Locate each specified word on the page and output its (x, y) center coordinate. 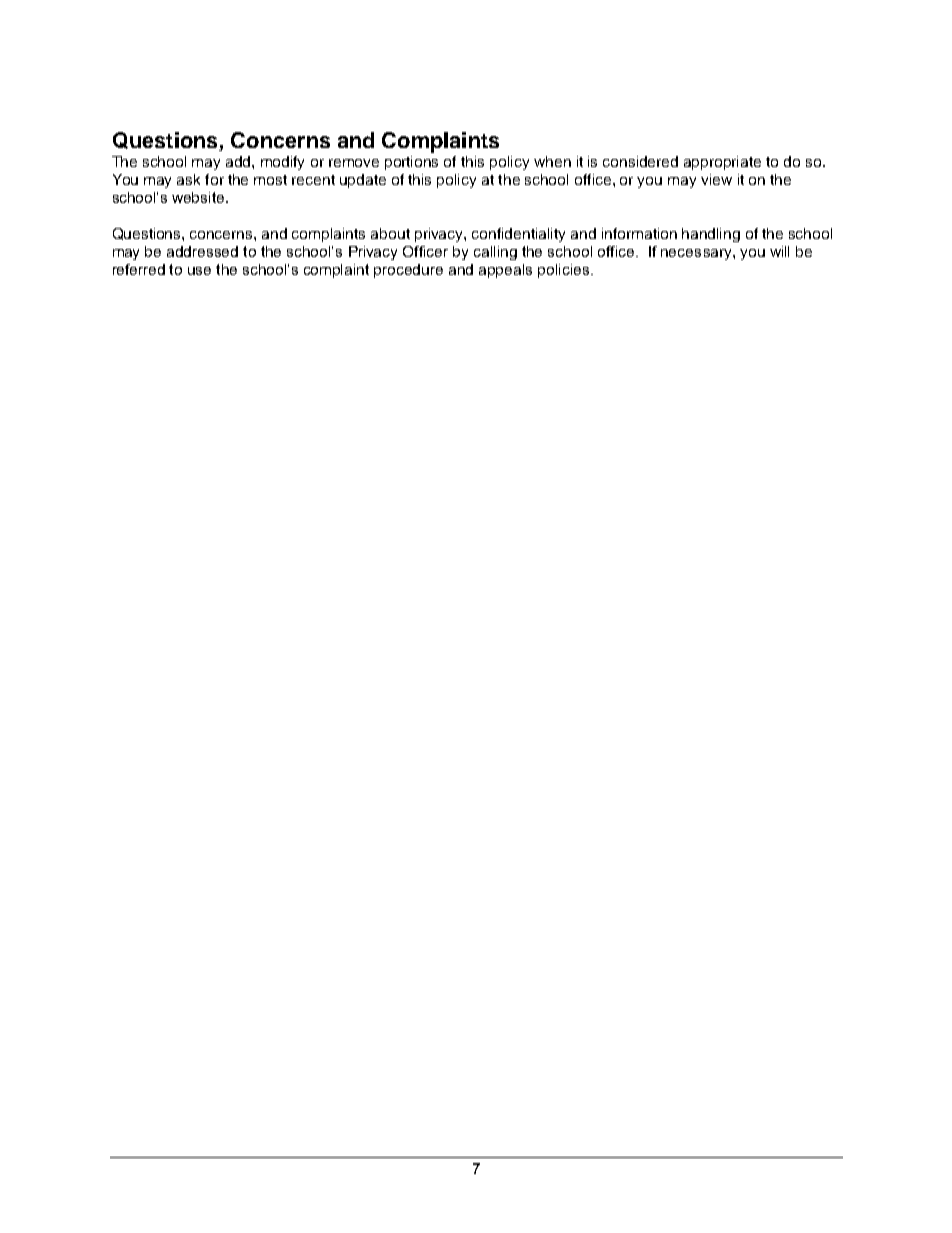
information (639, 233)
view (716, 179)
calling (495, 253)
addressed (202, 251)
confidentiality (518, 235)
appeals (505, 271)
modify (282, 163)
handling (711, 235)
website (199, 197)
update (363, 181)
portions (411, 163)
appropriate (722, 163)
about (390, 233)
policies (565, 271)
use (199, 271)
